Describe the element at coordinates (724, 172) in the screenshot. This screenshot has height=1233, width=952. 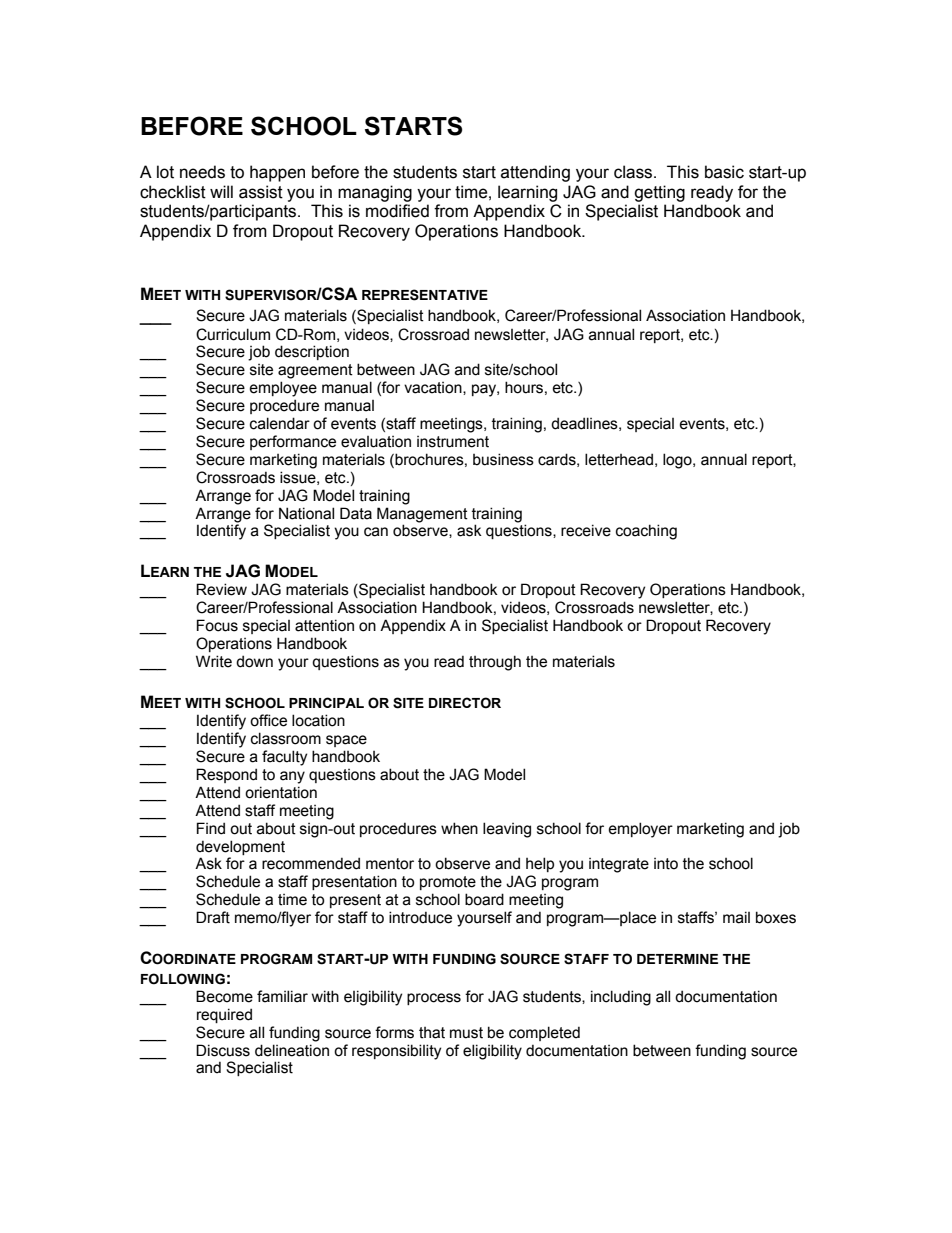
I see `basic` at that location.
